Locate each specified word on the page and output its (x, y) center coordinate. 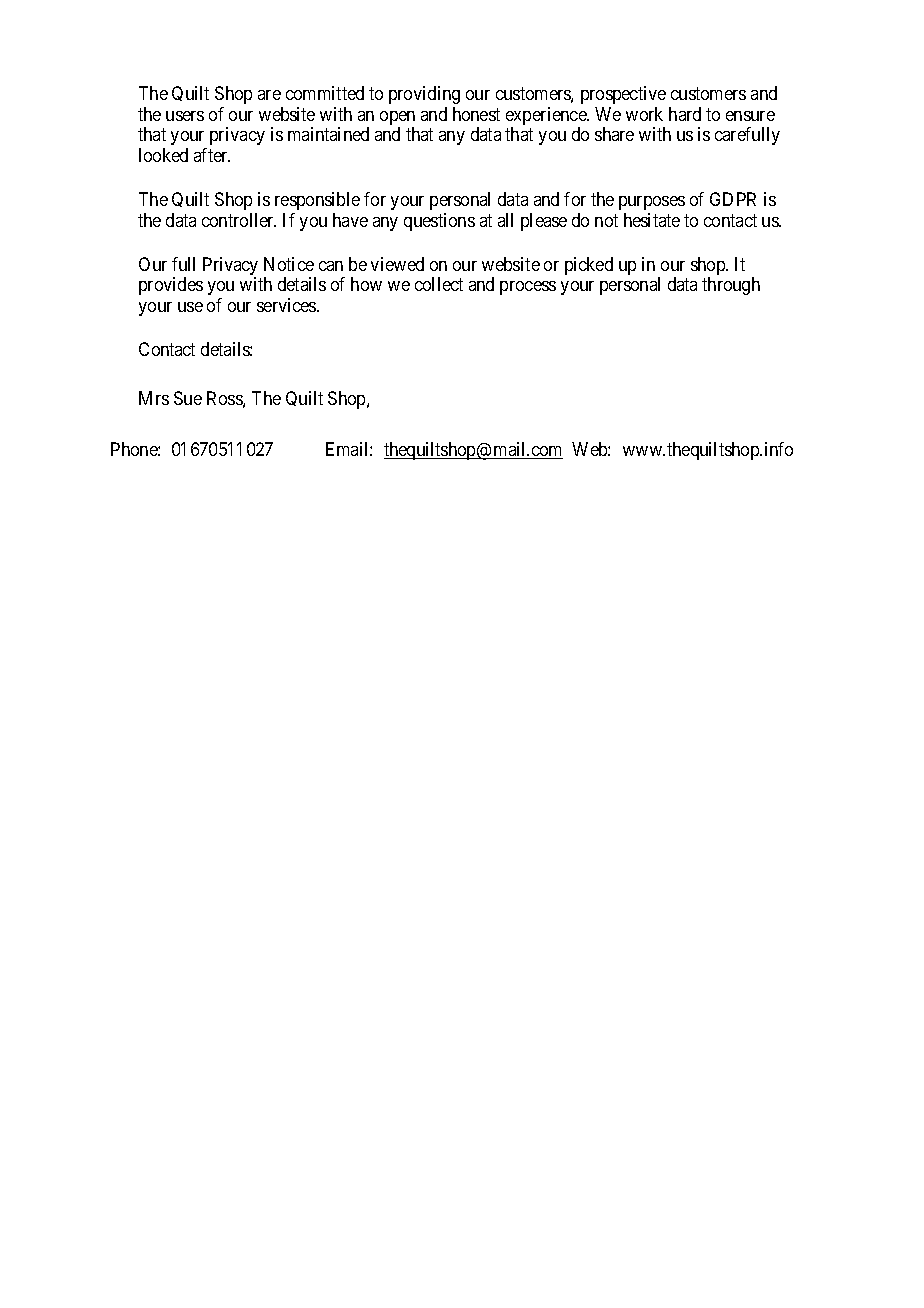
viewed (397, 264)
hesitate (652, 220)
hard (685, 114)
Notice (289, 264)
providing (424, 95)
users (185, 116)
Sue (188, 398)
